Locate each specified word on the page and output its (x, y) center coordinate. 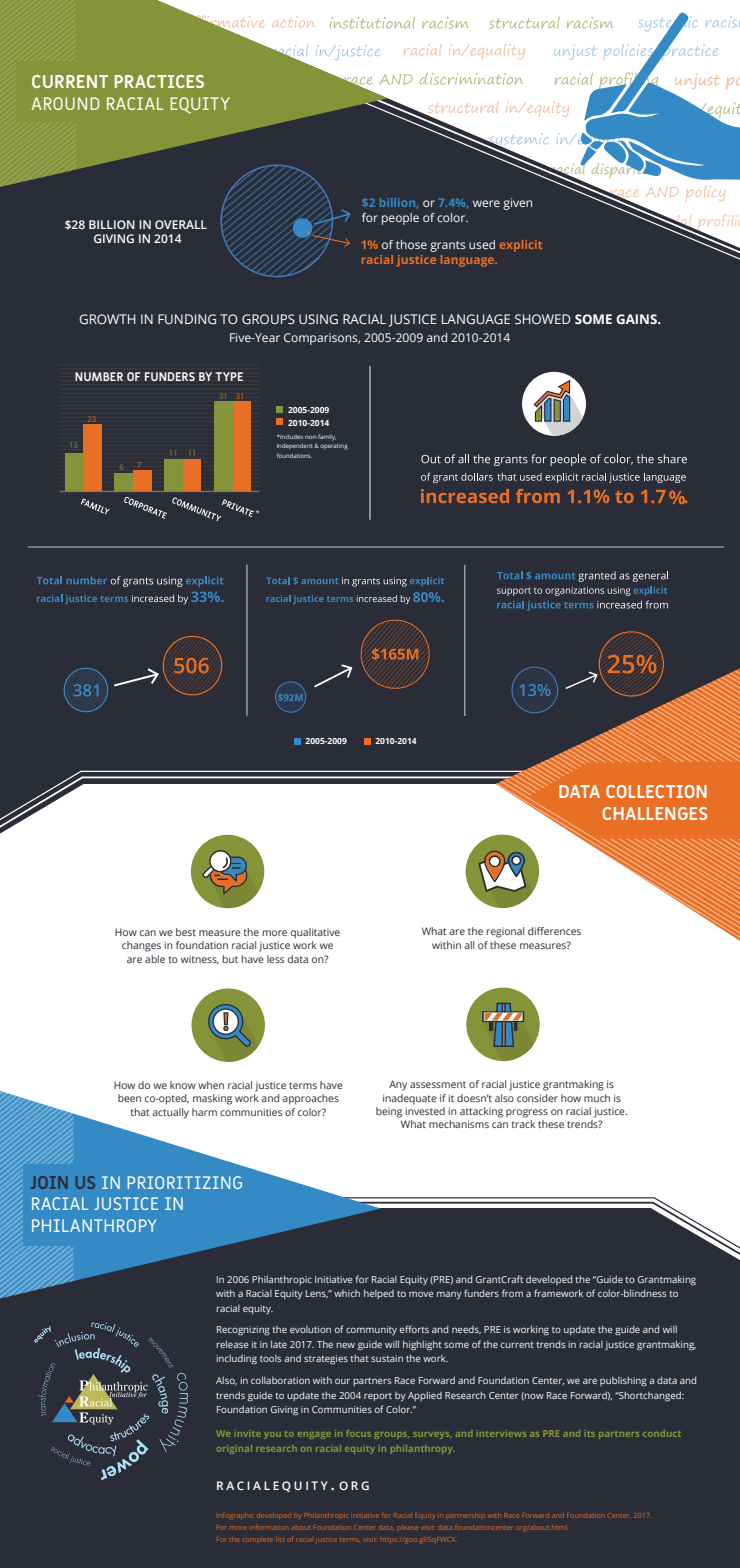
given (517, 204)
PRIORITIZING (184, 1182)
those (411, 244)
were (486, 203)
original (234, 1449)
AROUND (65, 103)
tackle (326, 681)
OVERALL (181, 224)
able (155, 959)
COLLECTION (656, 791)
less (275, 959)
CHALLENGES (655, 813)
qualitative (315, 933)
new (345, 1345)
